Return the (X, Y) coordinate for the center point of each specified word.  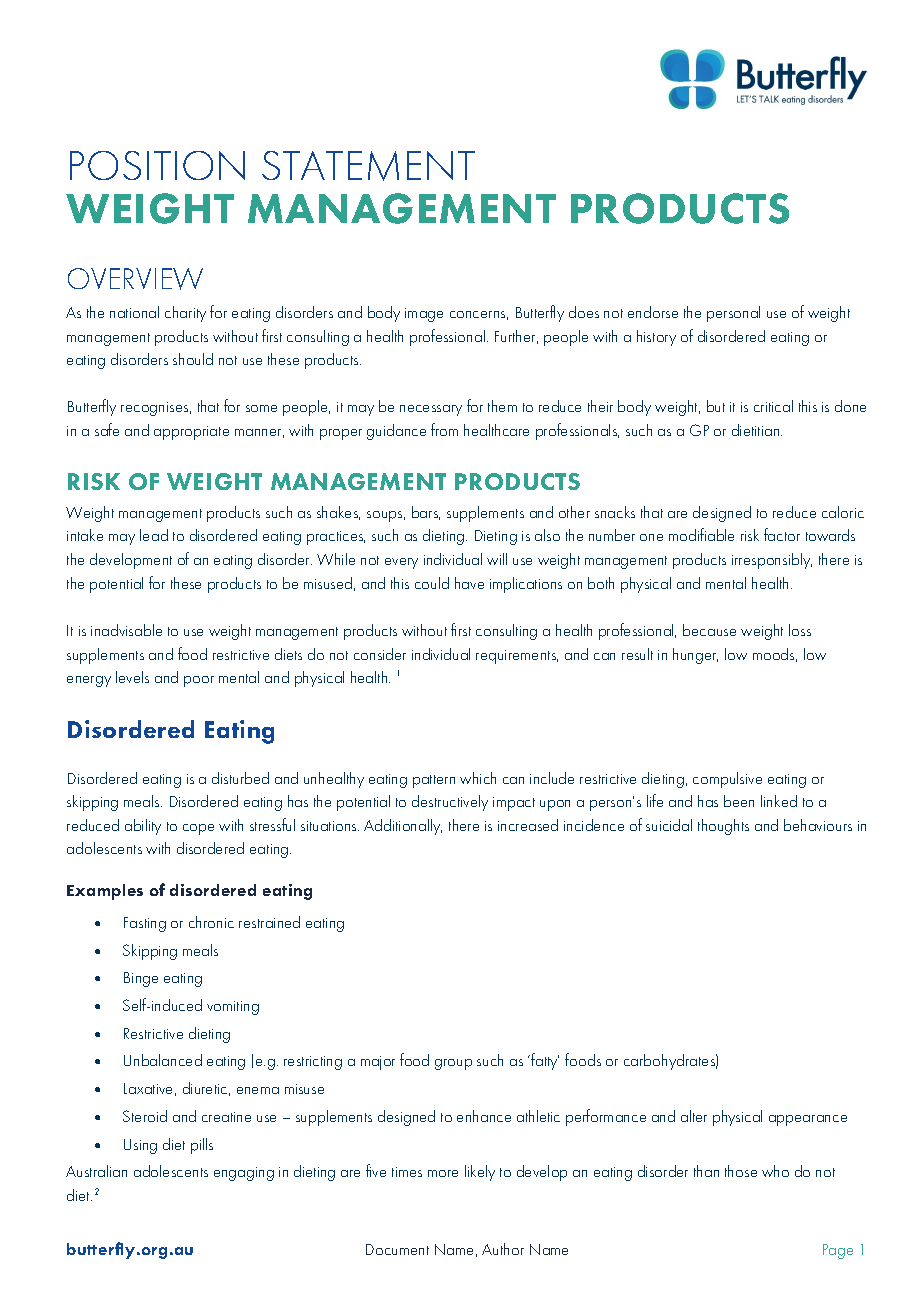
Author (503, 1249)
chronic (211, 922)
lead (154, 535)
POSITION (157, 165)
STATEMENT (368, 166)
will (497, 559)
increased (528, 825)
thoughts (723, 827)
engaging (244, 1174)
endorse (653, 312)
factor (782, 534)
